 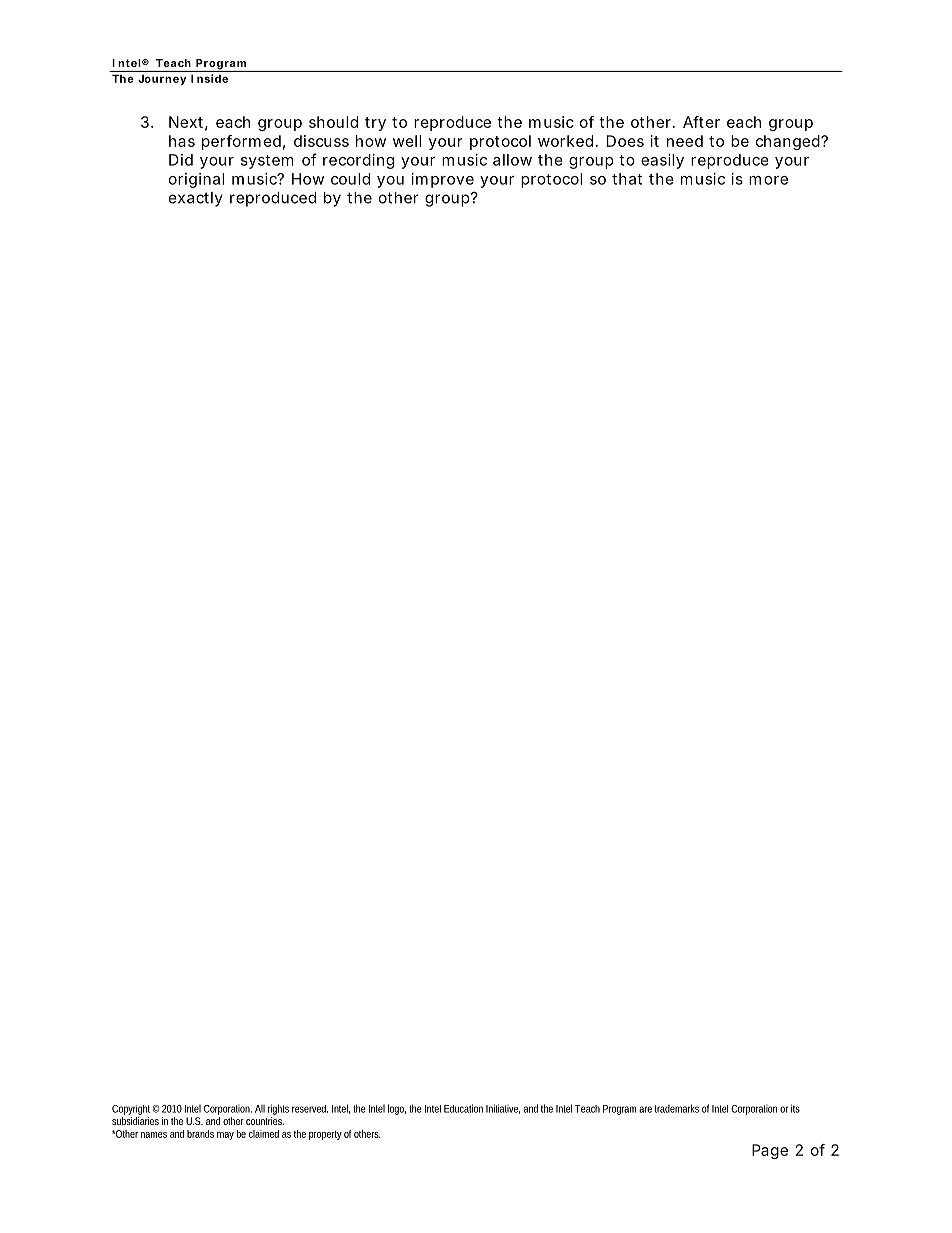 What do you see at coordinates (407, 141) in the screenshot?
I see `well` at bounding box center [407, 141].
